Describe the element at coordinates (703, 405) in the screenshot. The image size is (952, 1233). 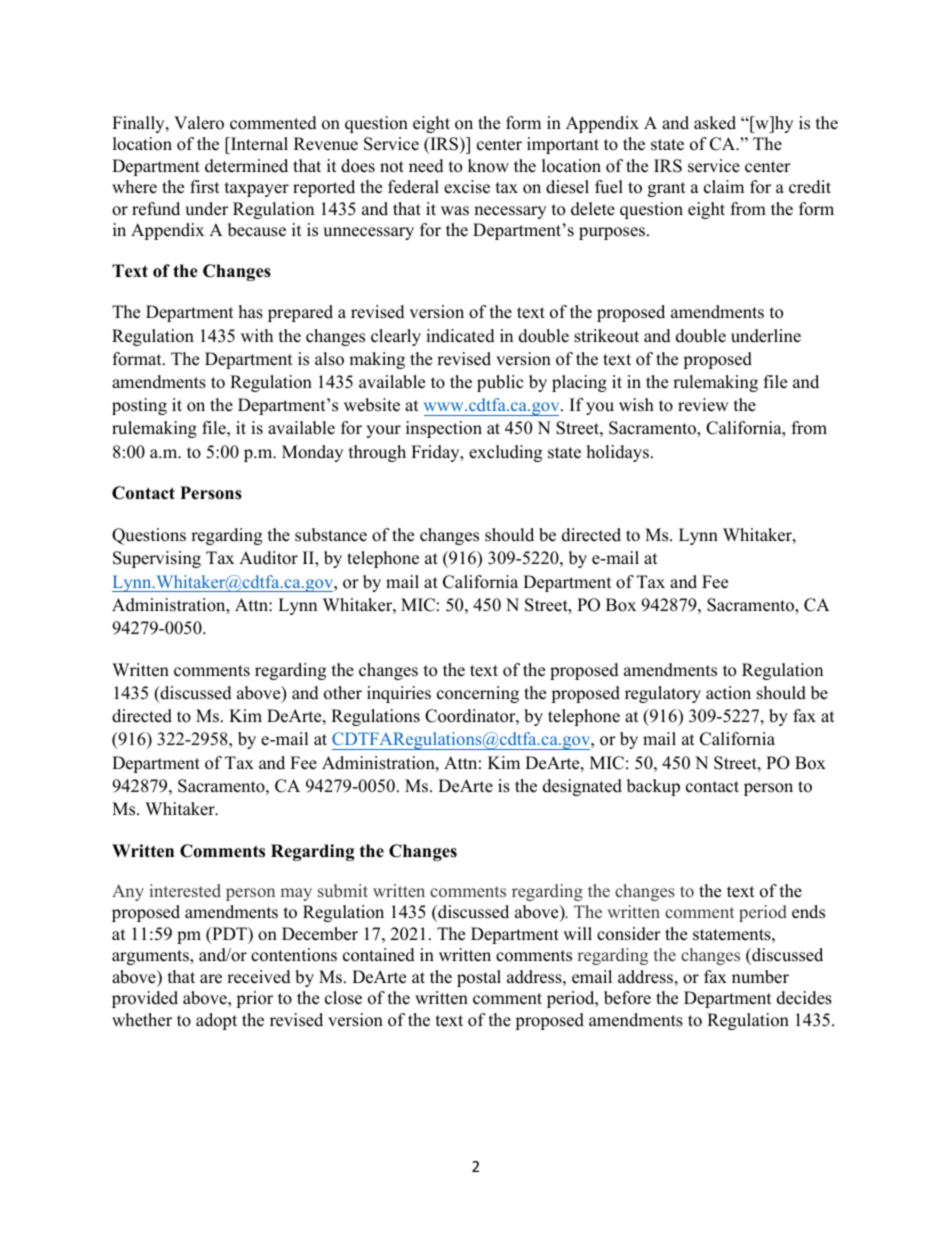
I see `review` at that location.
